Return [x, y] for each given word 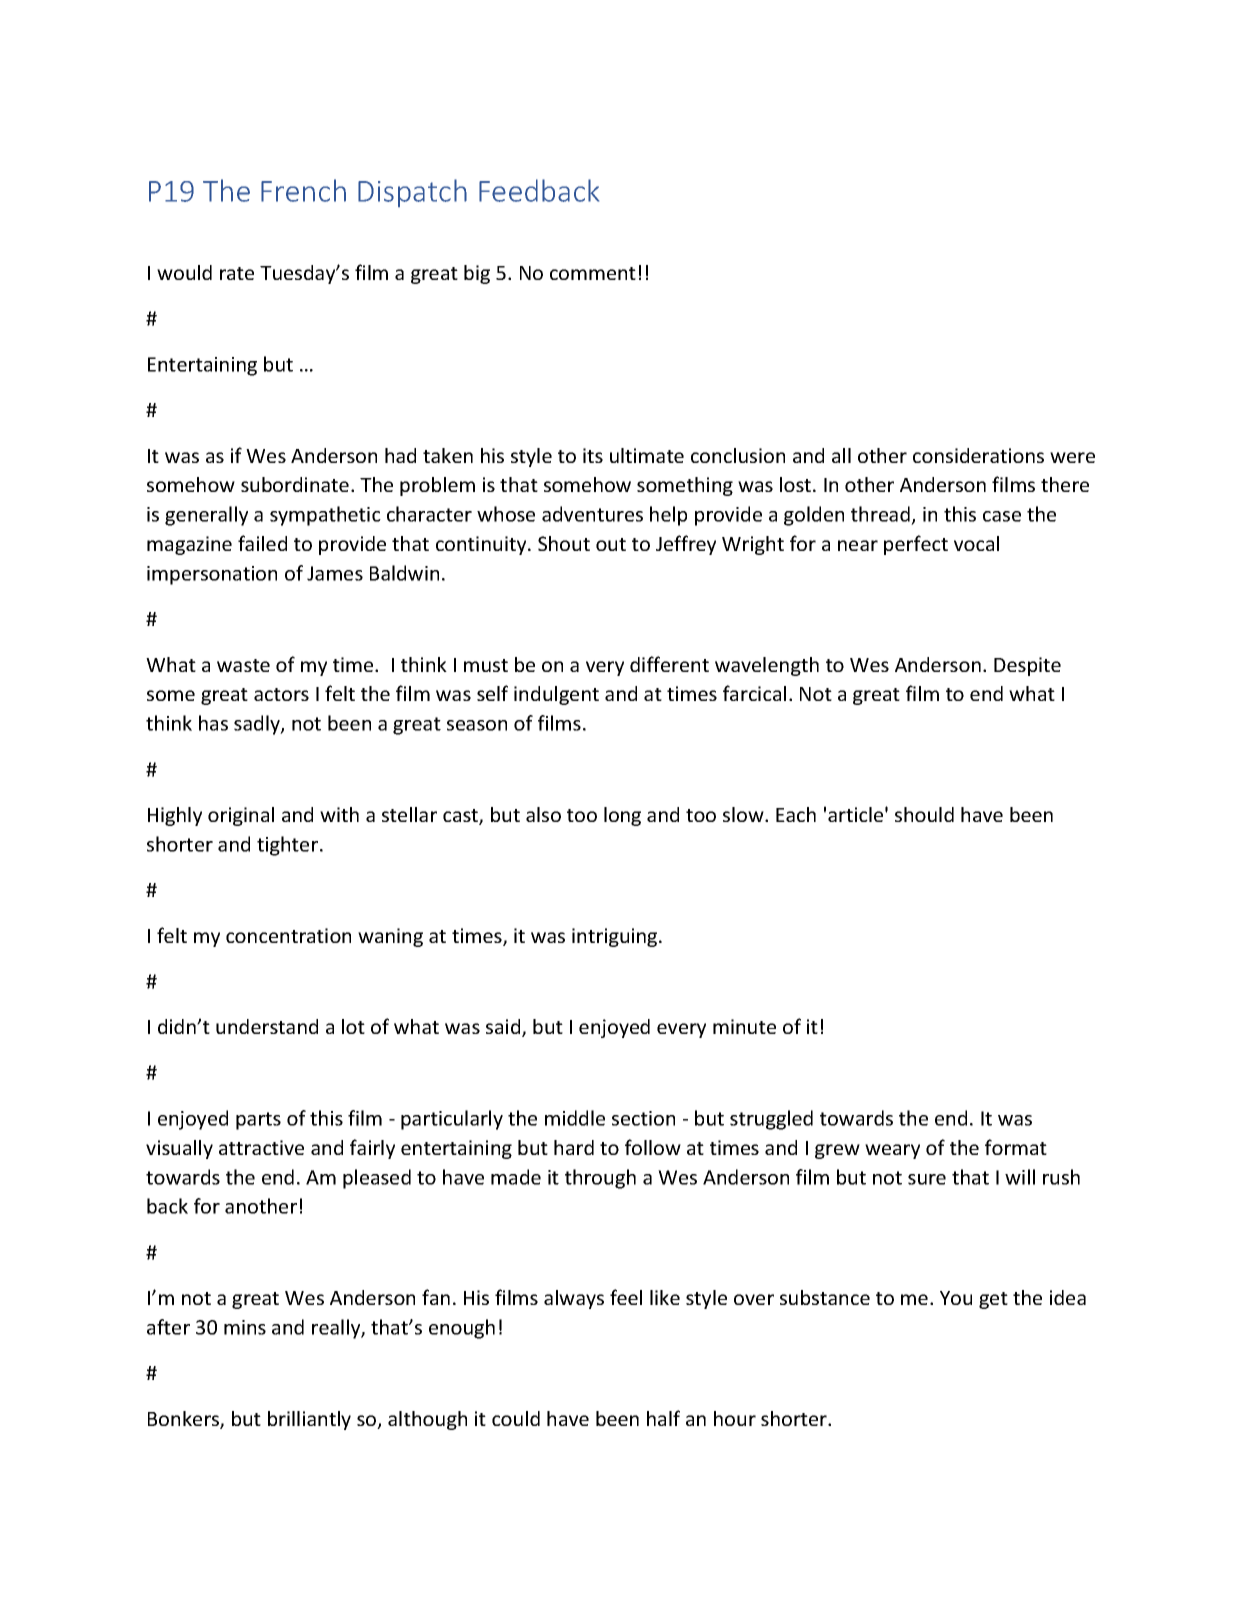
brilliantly [309, 1420]
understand [267, 1026]
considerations [978, 455]
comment [593, 273]
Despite [1027, 666]
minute [744, 1026]
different [669, 664]
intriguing [616, 937]
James [335, 573]
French [303, 190]
